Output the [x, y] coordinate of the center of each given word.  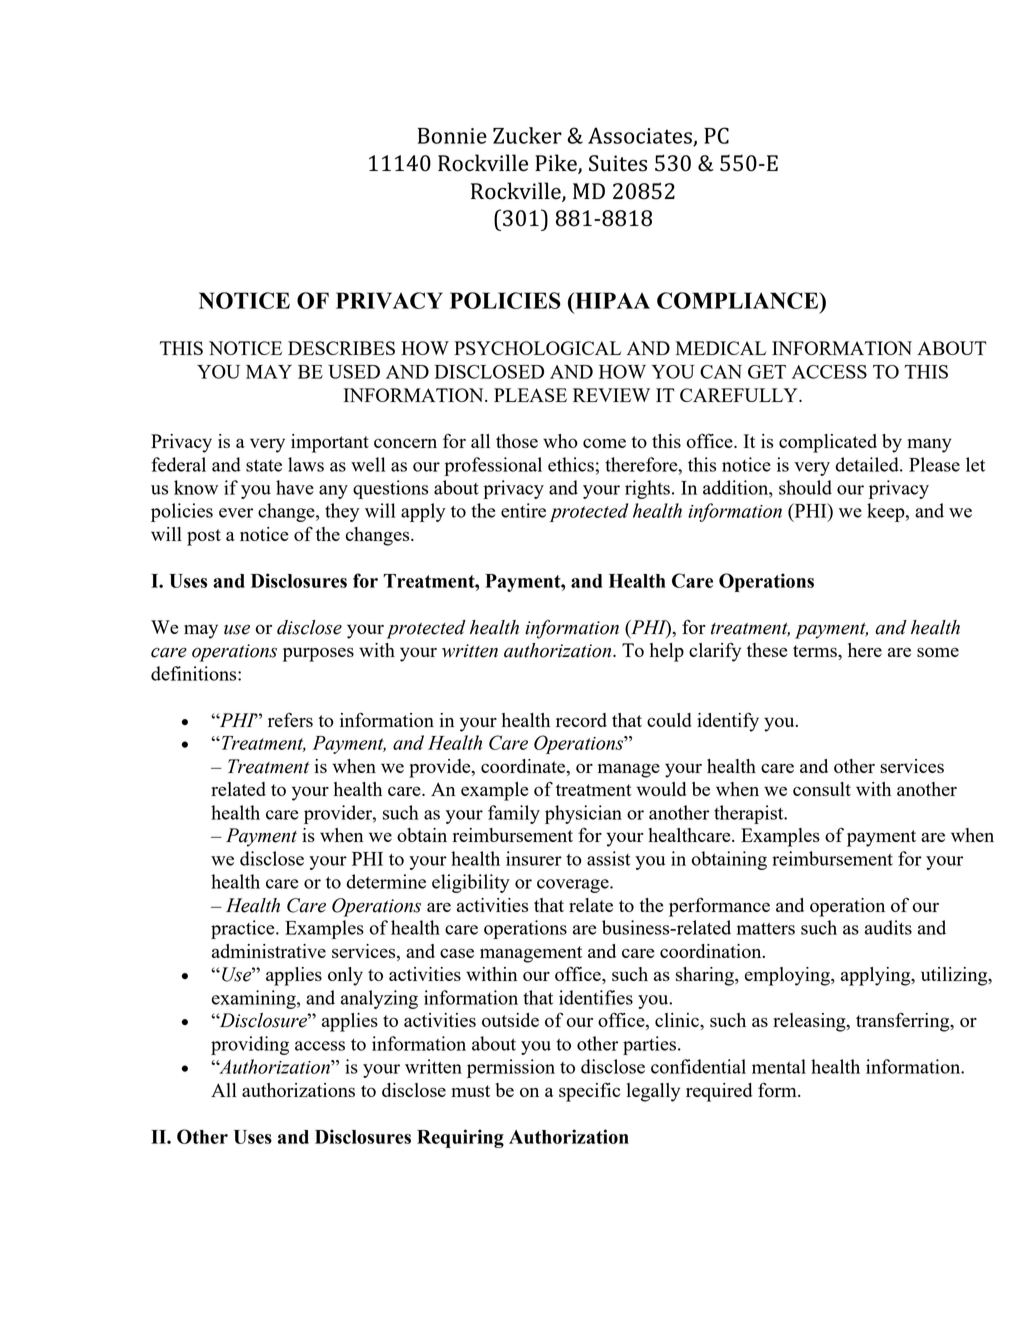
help [667, 652]
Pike [557, 164]
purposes [318, 654]
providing [250, 1045]
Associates [641, 136]
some [938, 652]
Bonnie [452, 136]
